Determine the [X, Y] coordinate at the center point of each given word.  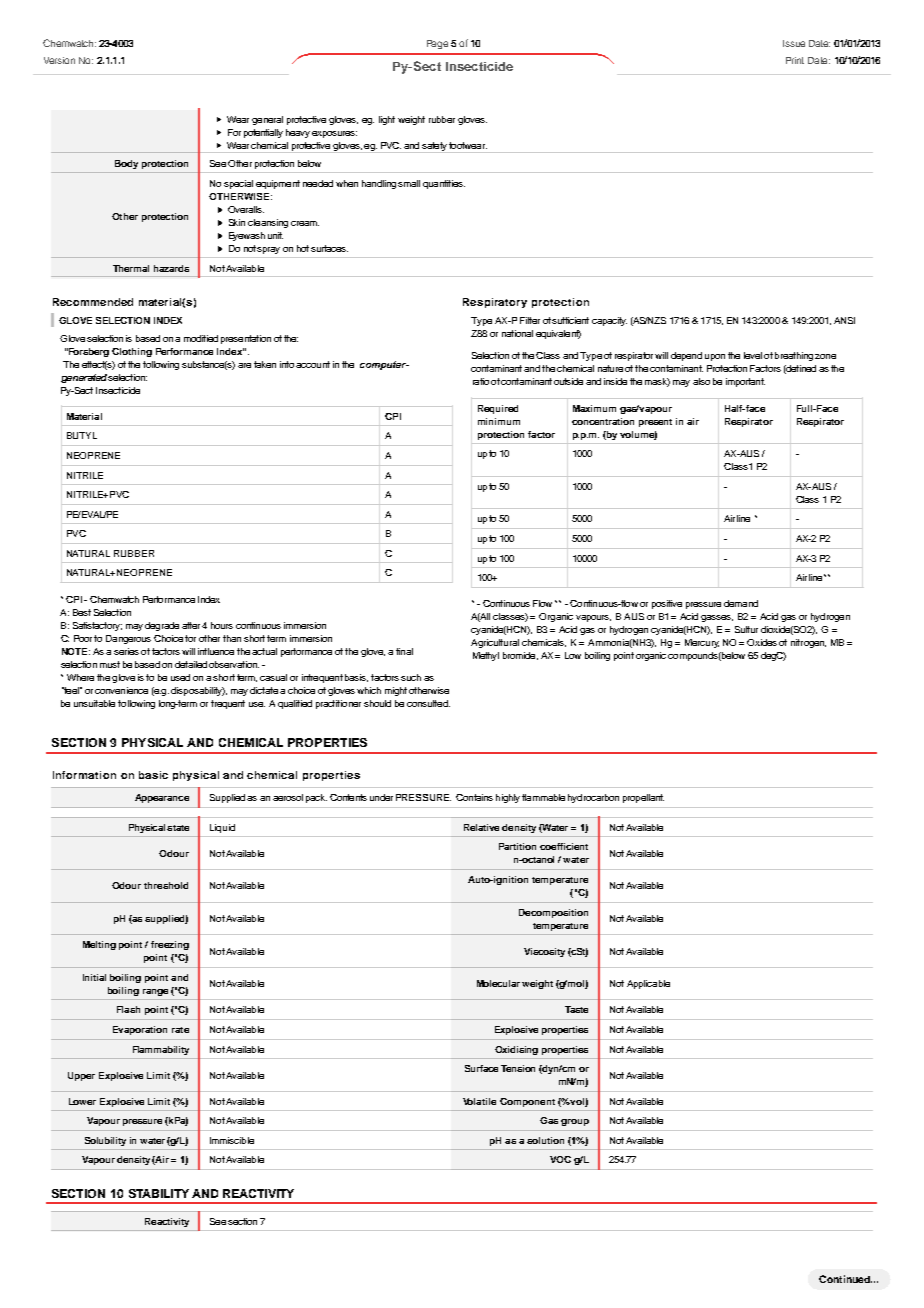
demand [741, 603]
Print [795, 60]
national [517, 333]
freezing [170, 945]
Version [59, 60]
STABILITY [159, 1193]
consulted [428, 703]
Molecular [500, 983]
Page [437, 44]
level [753, 355]
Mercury [702, 643]
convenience [121, 690]
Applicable [648, 984]
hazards [171, 268]
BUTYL [82, 435]
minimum [499, 421]
